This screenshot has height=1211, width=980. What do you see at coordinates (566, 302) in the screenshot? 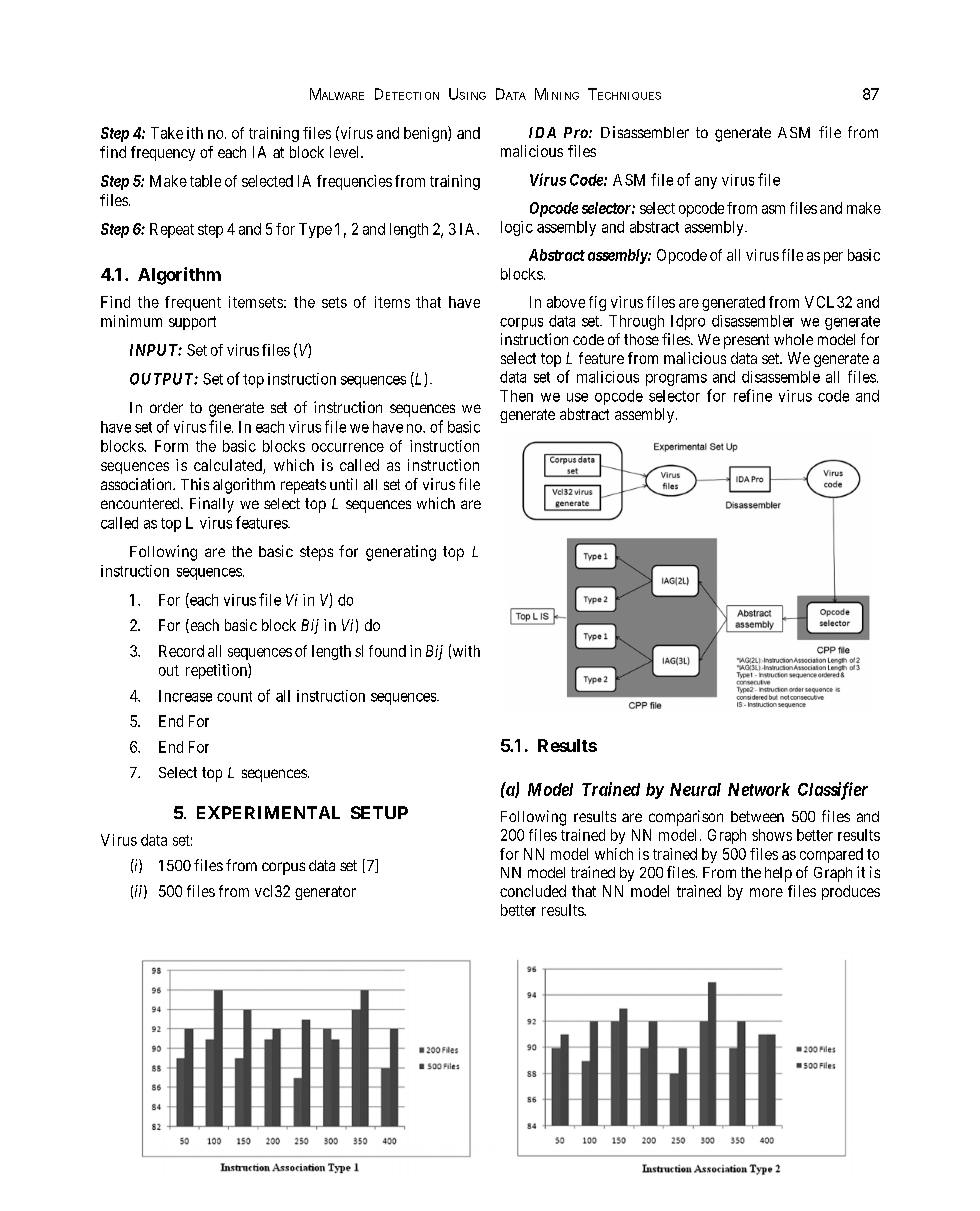
I see `above` at bounding box center [566, 302].
